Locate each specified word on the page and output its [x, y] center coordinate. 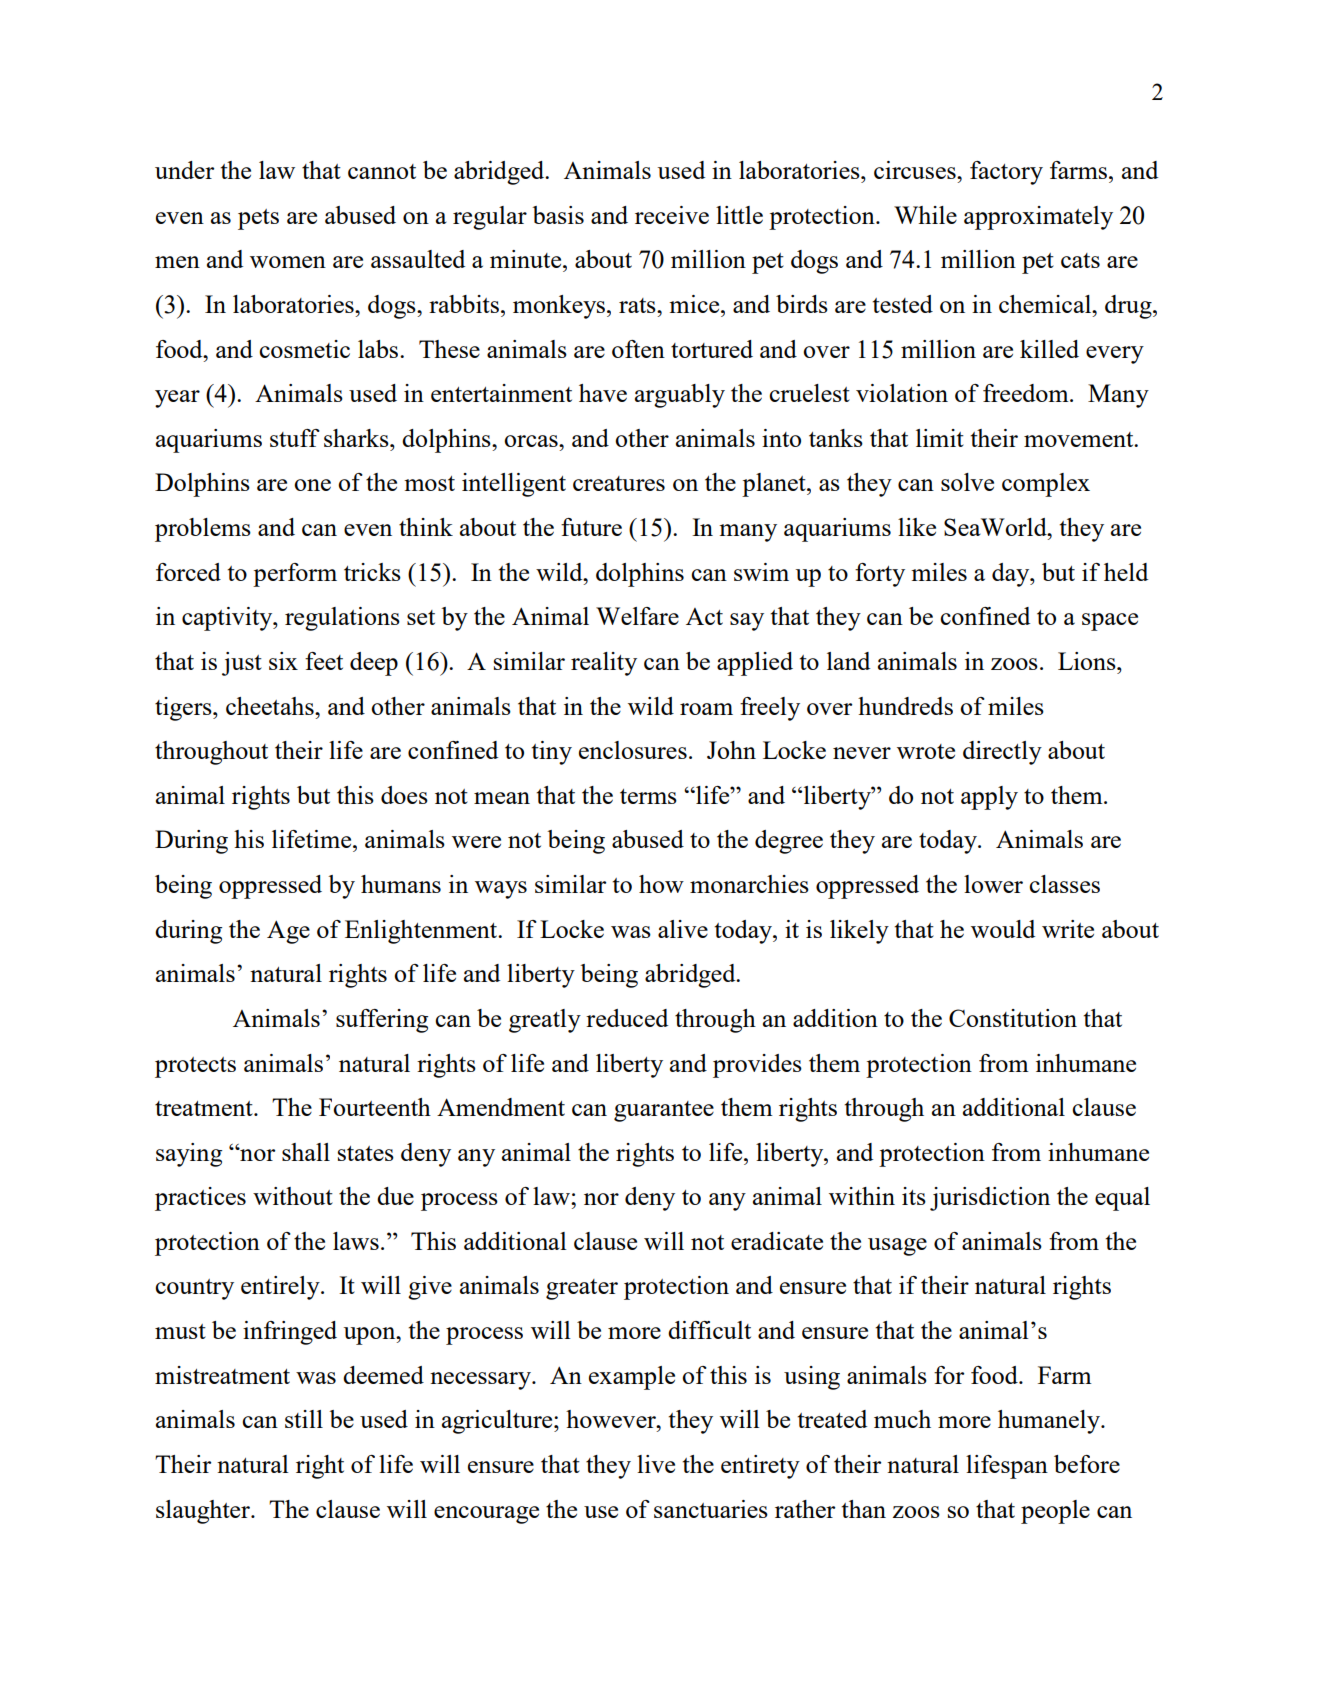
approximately [1038, 218]
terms [648, 796]
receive [672, 215]
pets [258, 219]
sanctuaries [711, 1509]
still [304, 1419]
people [1055, 1512]
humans [401, 884]
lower [993, 884]
